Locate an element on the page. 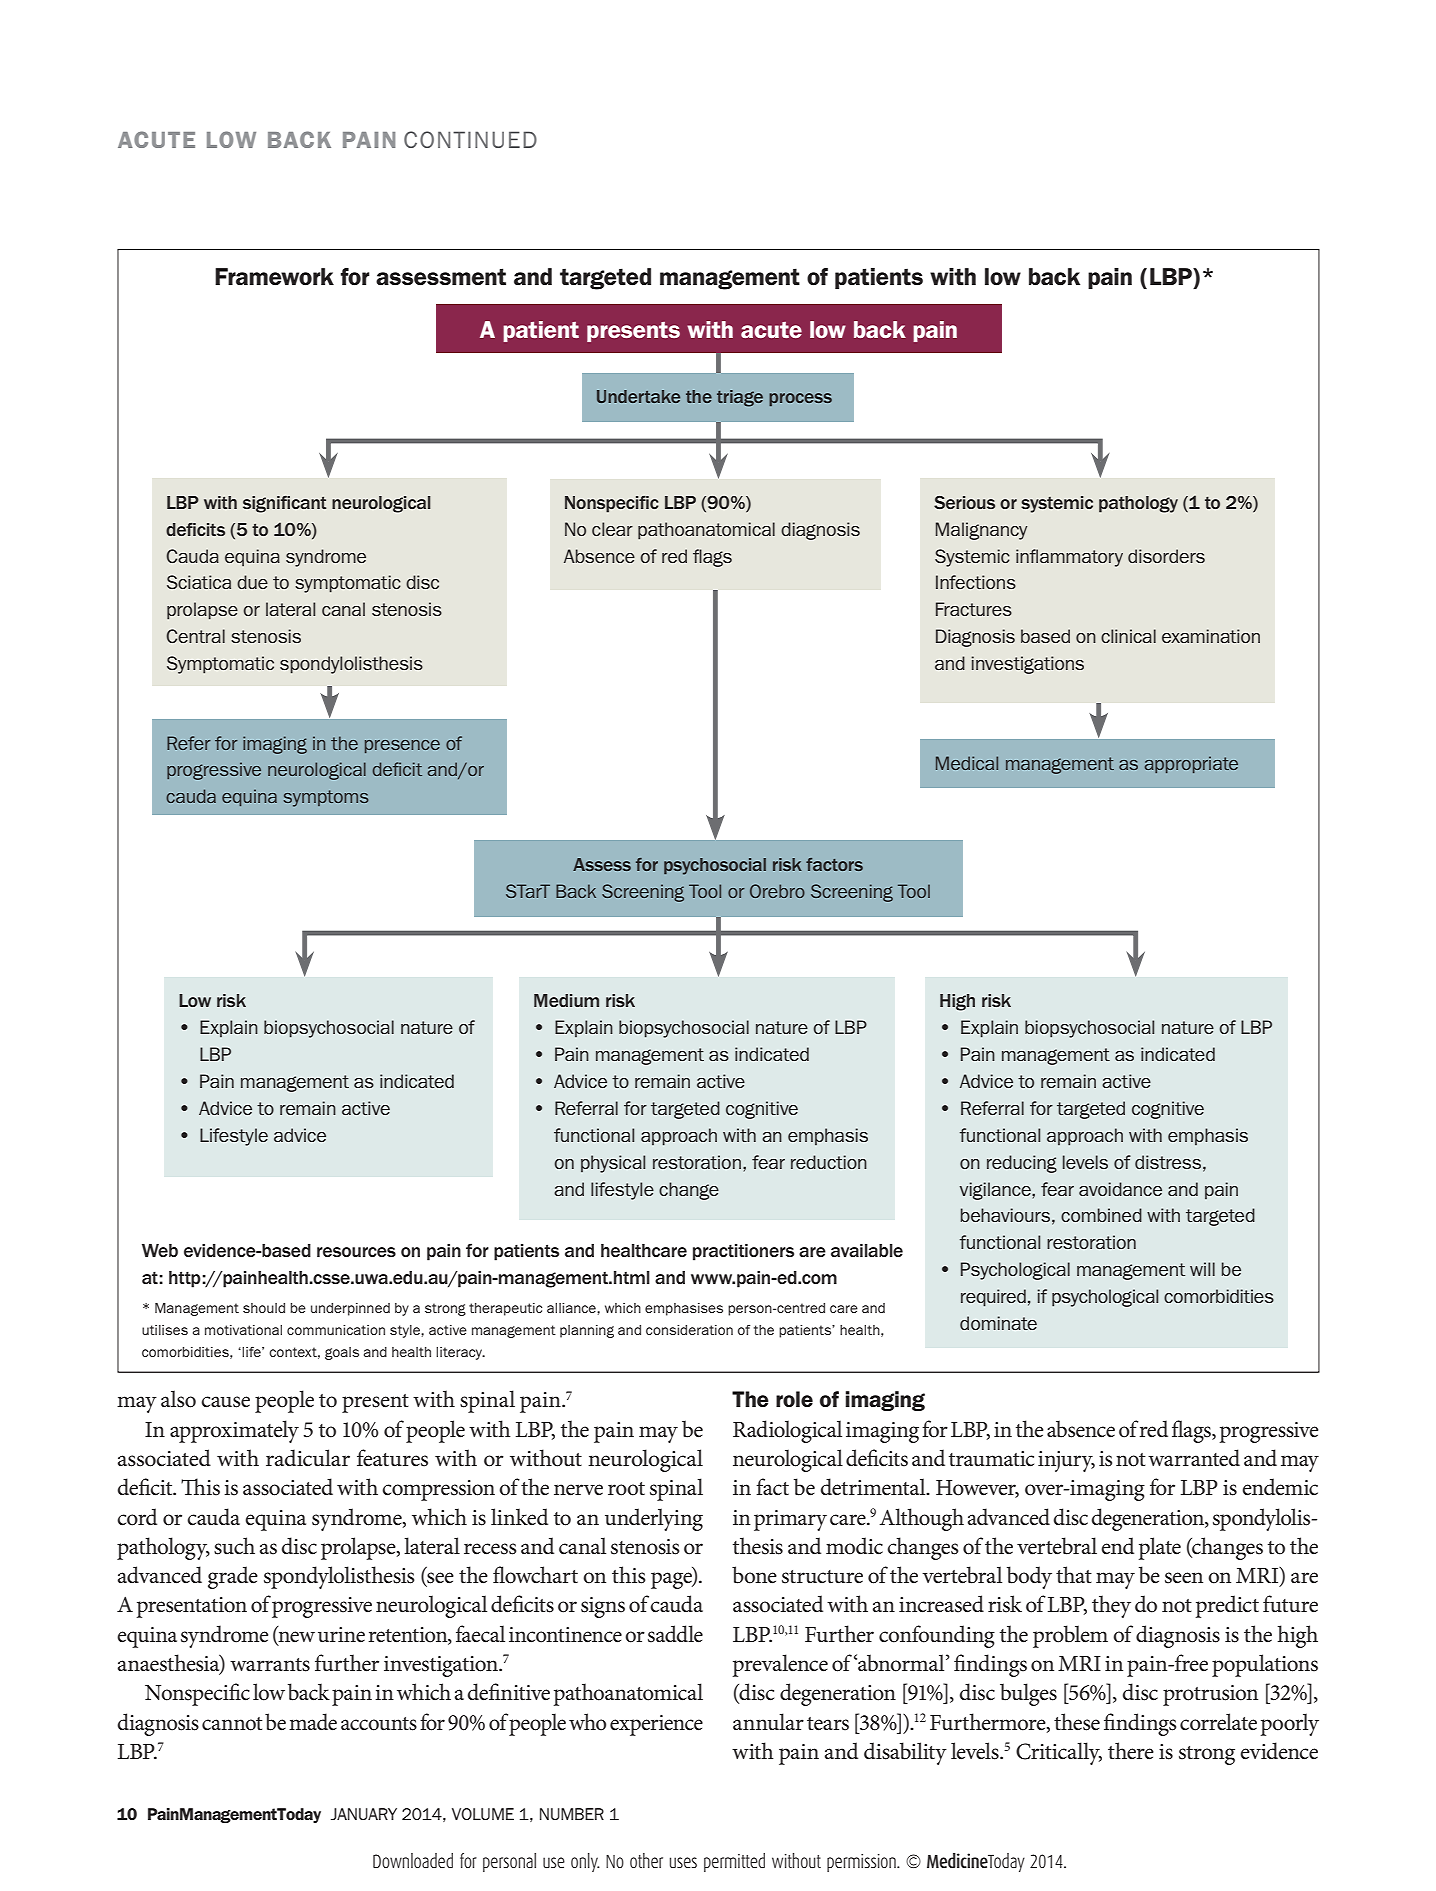  JANUARY is located at coordinates (364, 1814).
